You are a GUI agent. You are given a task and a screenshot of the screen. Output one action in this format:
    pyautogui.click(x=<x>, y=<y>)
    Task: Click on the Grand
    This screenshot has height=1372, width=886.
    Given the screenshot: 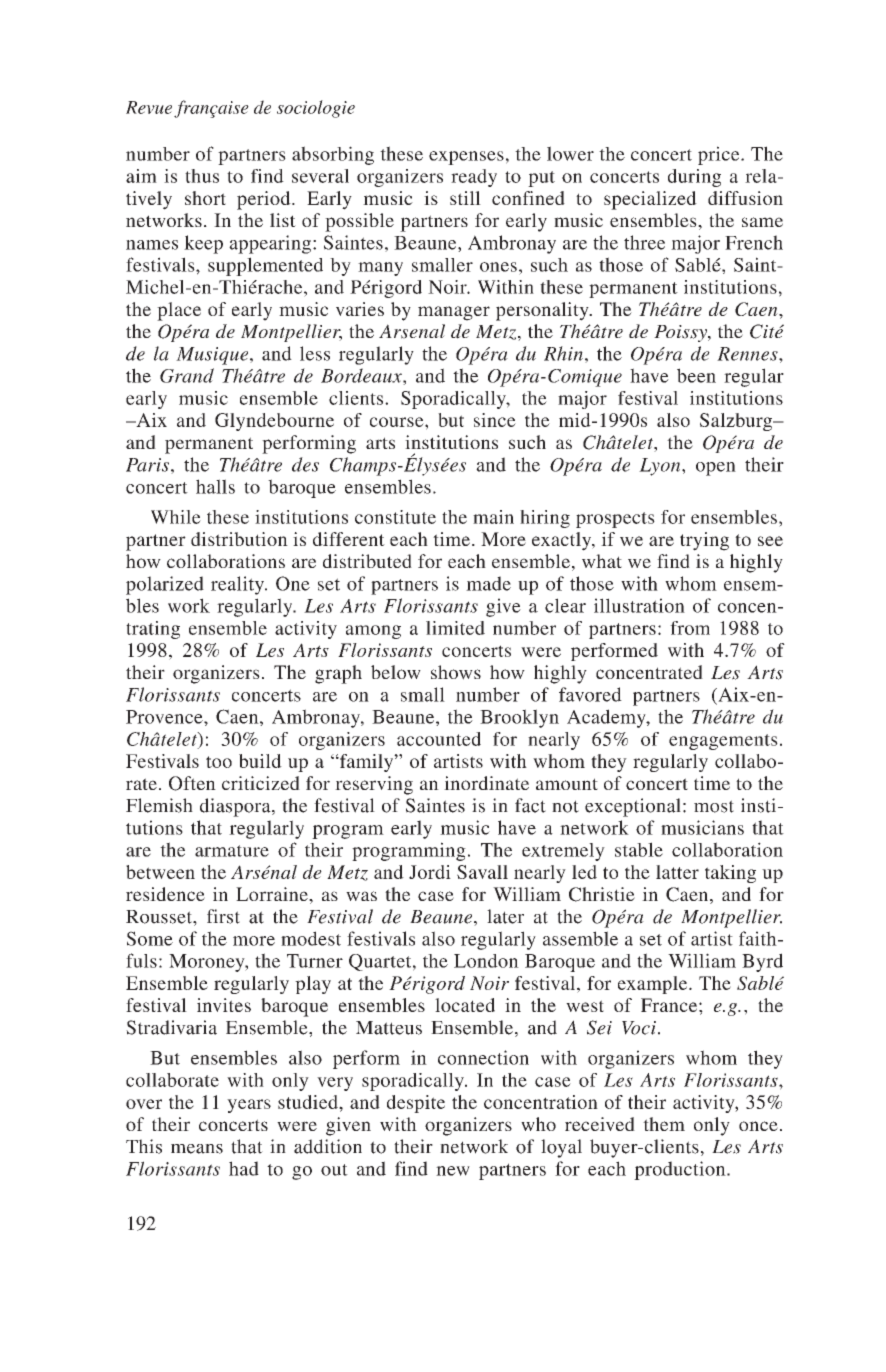 What is the action you would take?
    pyautogui.click(x=187, y=375)
